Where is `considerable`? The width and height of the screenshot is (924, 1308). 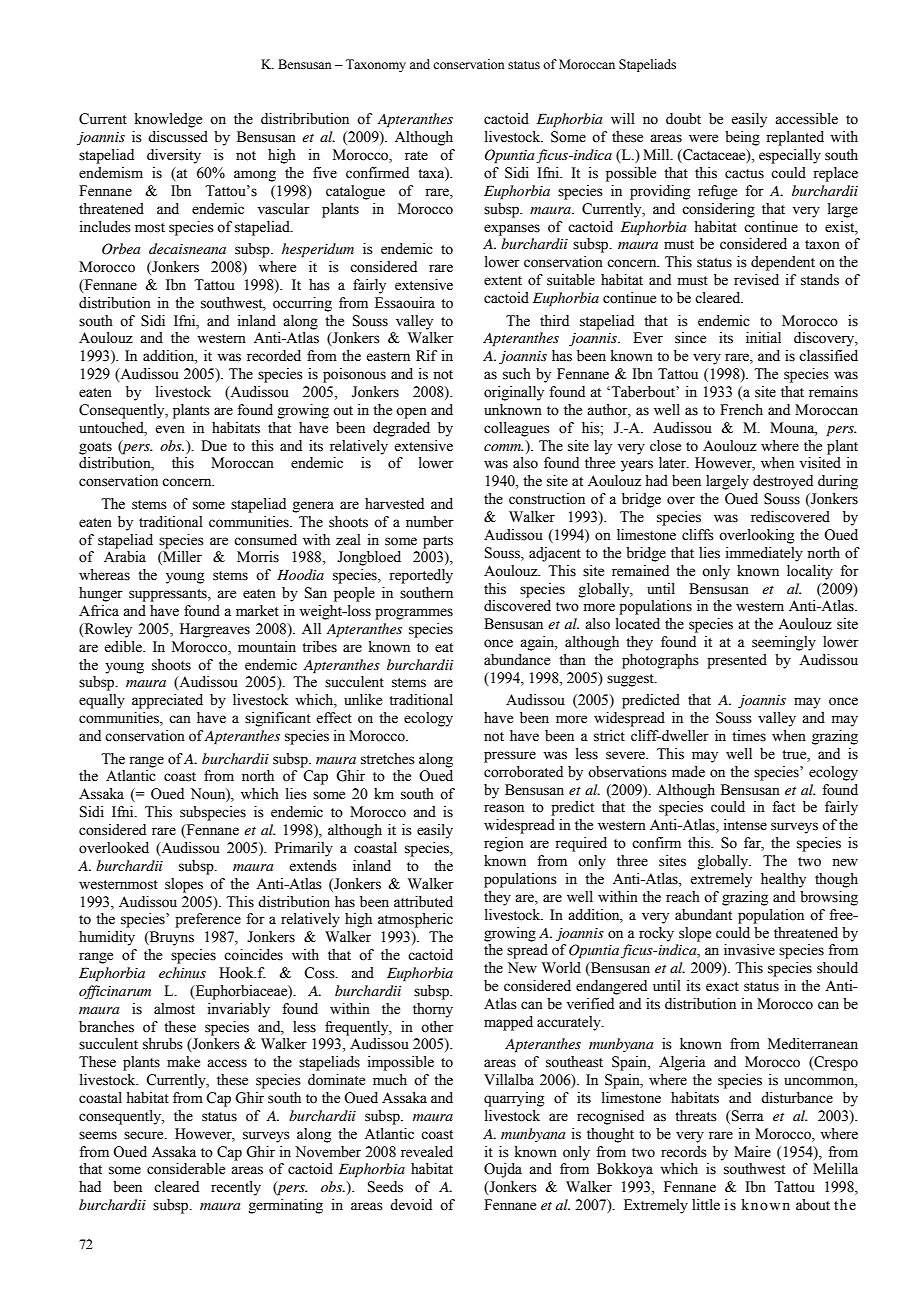
considerable is located at coordinates (186, 1169).
